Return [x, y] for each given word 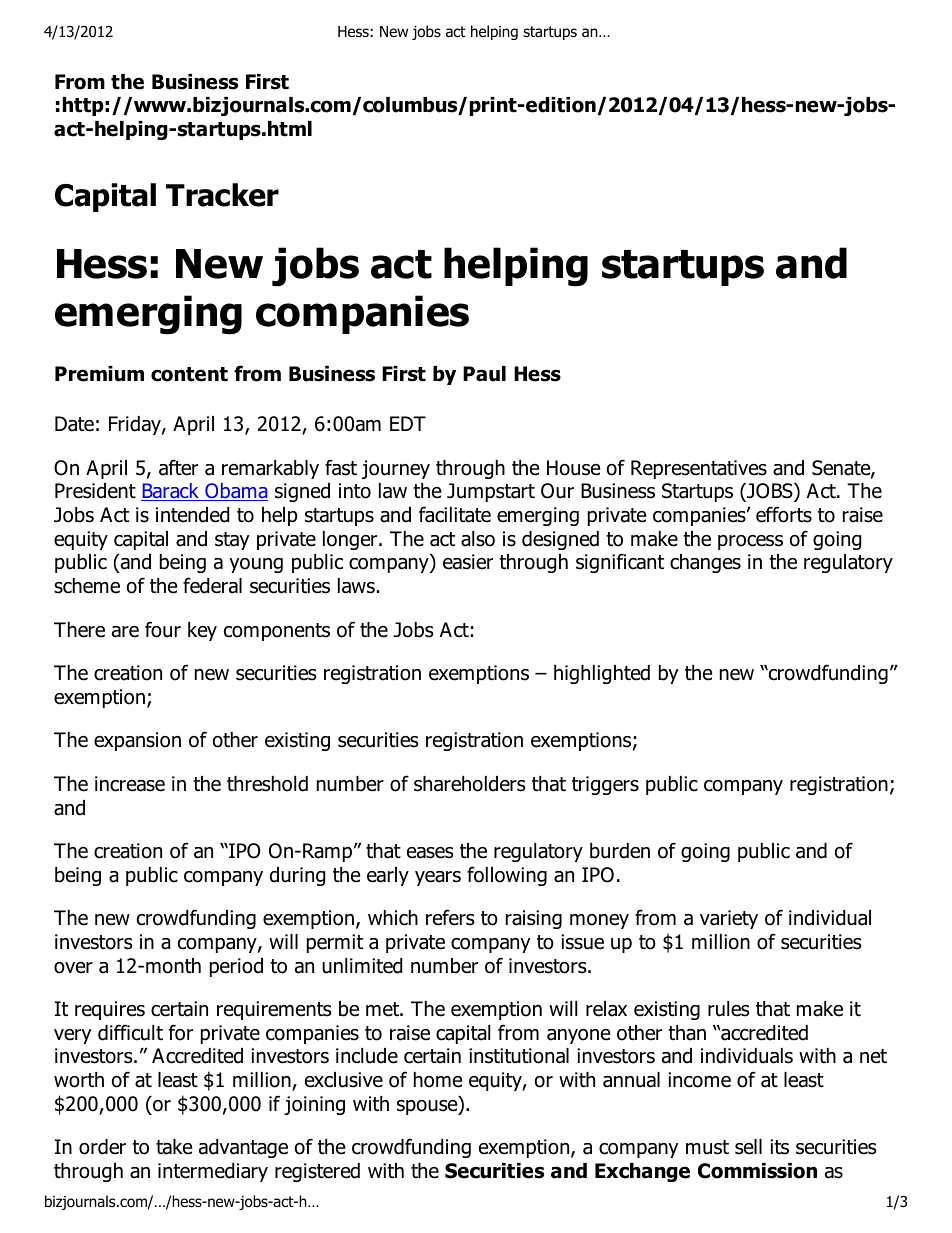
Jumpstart [491, 492]
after [178, 467]
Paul [484, 374]
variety [729, 919]
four [163, 629]
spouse [428, 1107]
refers [450, 917]
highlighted [602, 674]
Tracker [222, 195]
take [174, 1147]
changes [705, 563]
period [236, 967]
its [779, 1147]
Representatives [699, 469]
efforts [784, 514]
